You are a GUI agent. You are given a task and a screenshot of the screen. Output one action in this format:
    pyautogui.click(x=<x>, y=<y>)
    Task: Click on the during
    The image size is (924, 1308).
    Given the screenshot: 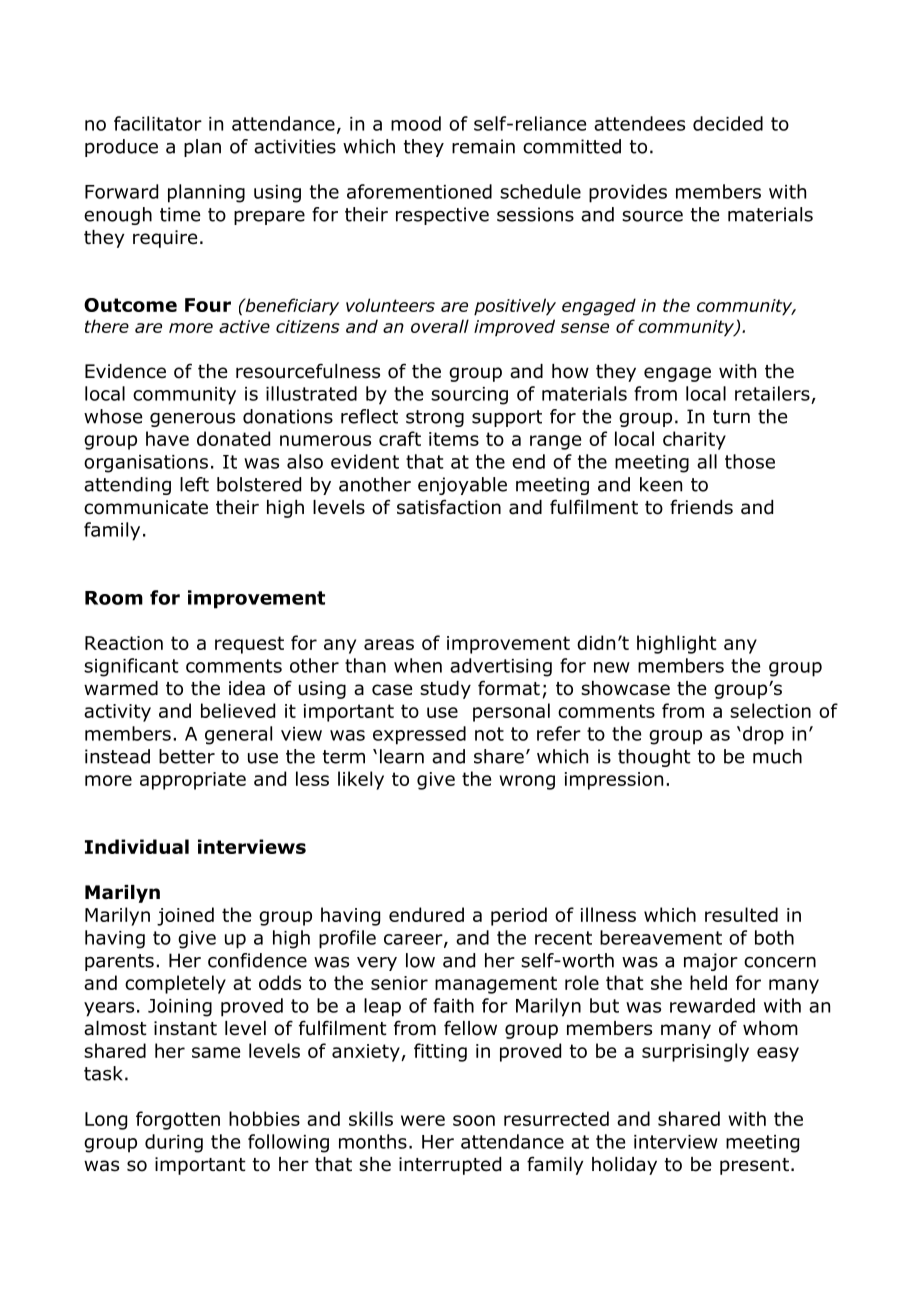 What is the action you would take?
    pyautogui.click(x=174, y=1143)
